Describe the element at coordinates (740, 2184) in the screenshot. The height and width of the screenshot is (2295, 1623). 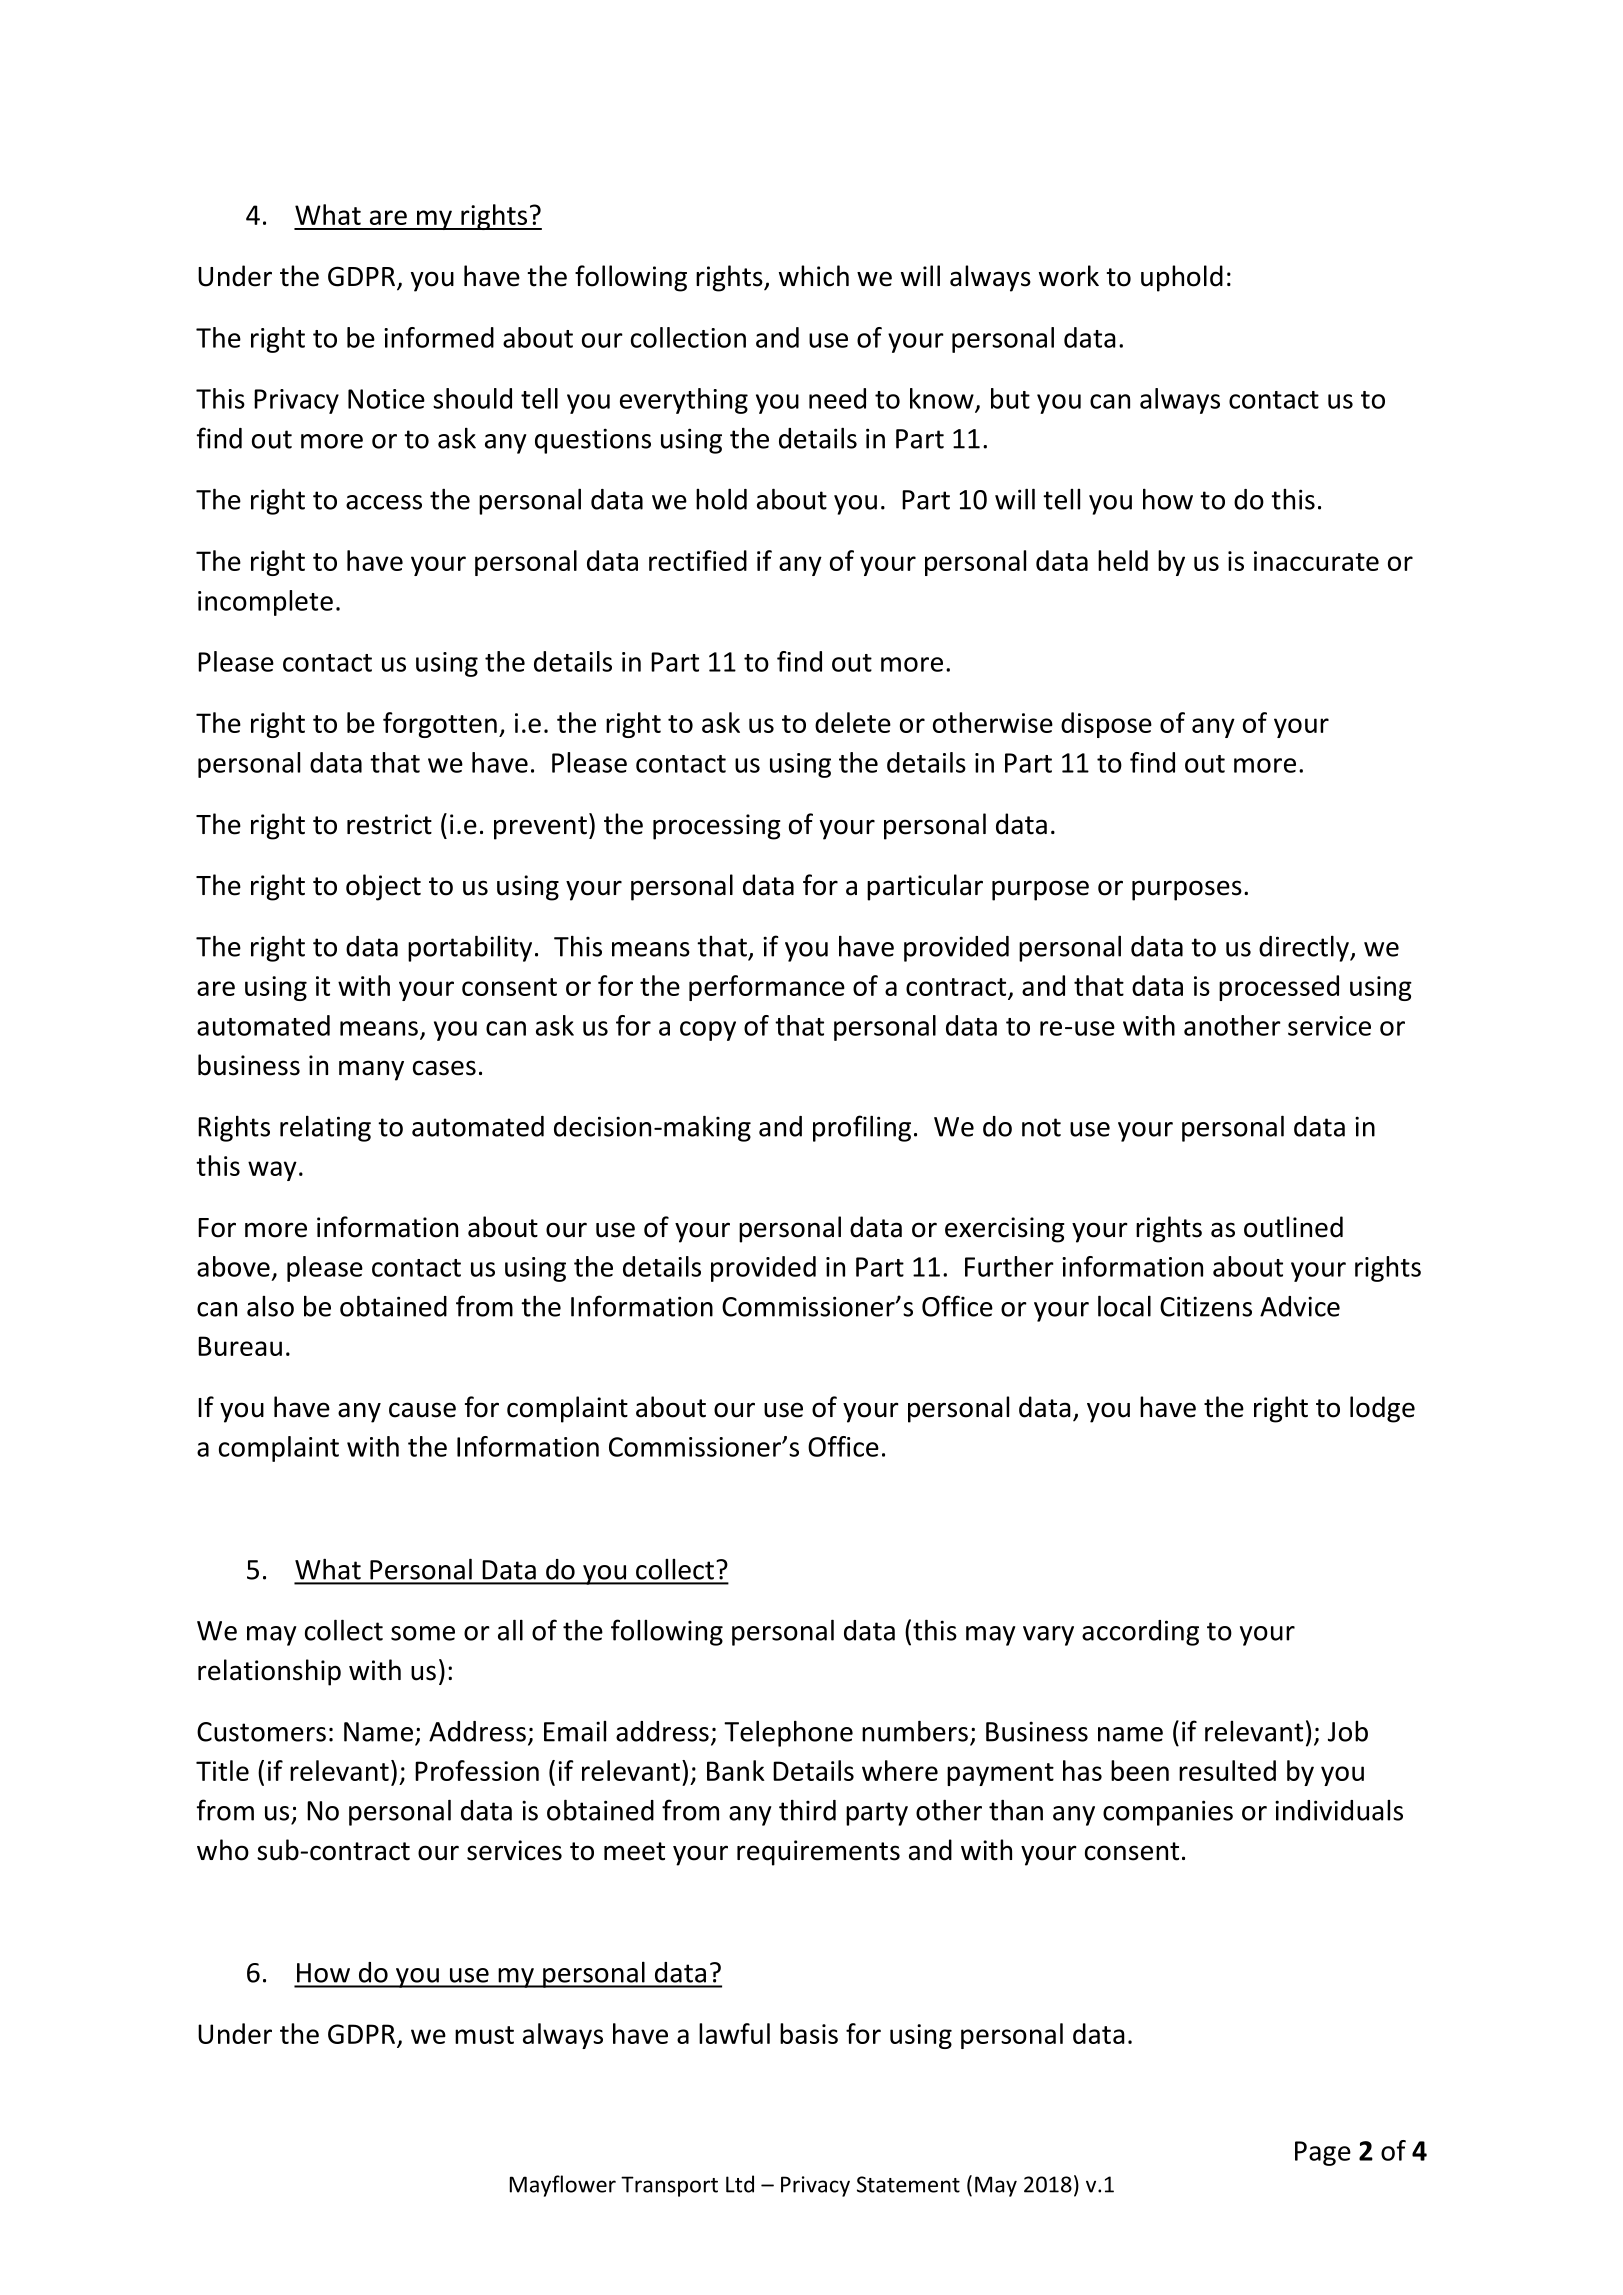
I see `Ltd` at that location.
